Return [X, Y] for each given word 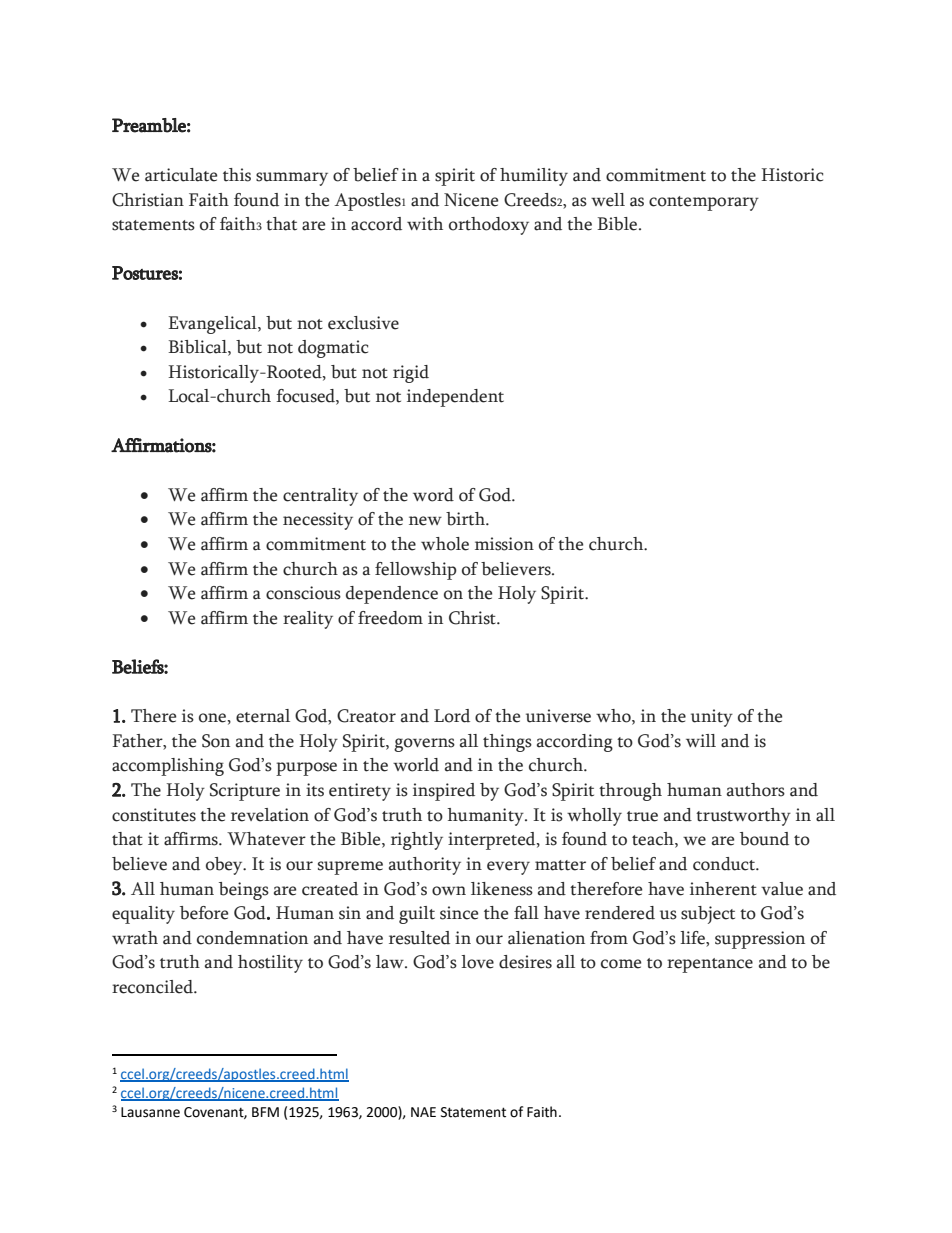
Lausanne [150, 1112]
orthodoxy [489, 226]
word [433, 495]
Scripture [245, 792]
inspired [444, 792]
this [237, 175]
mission [504, 544]
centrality [320, 497]
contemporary [704, 203]
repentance [710, 965]
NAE [423, 1112]
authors [756, 790]
